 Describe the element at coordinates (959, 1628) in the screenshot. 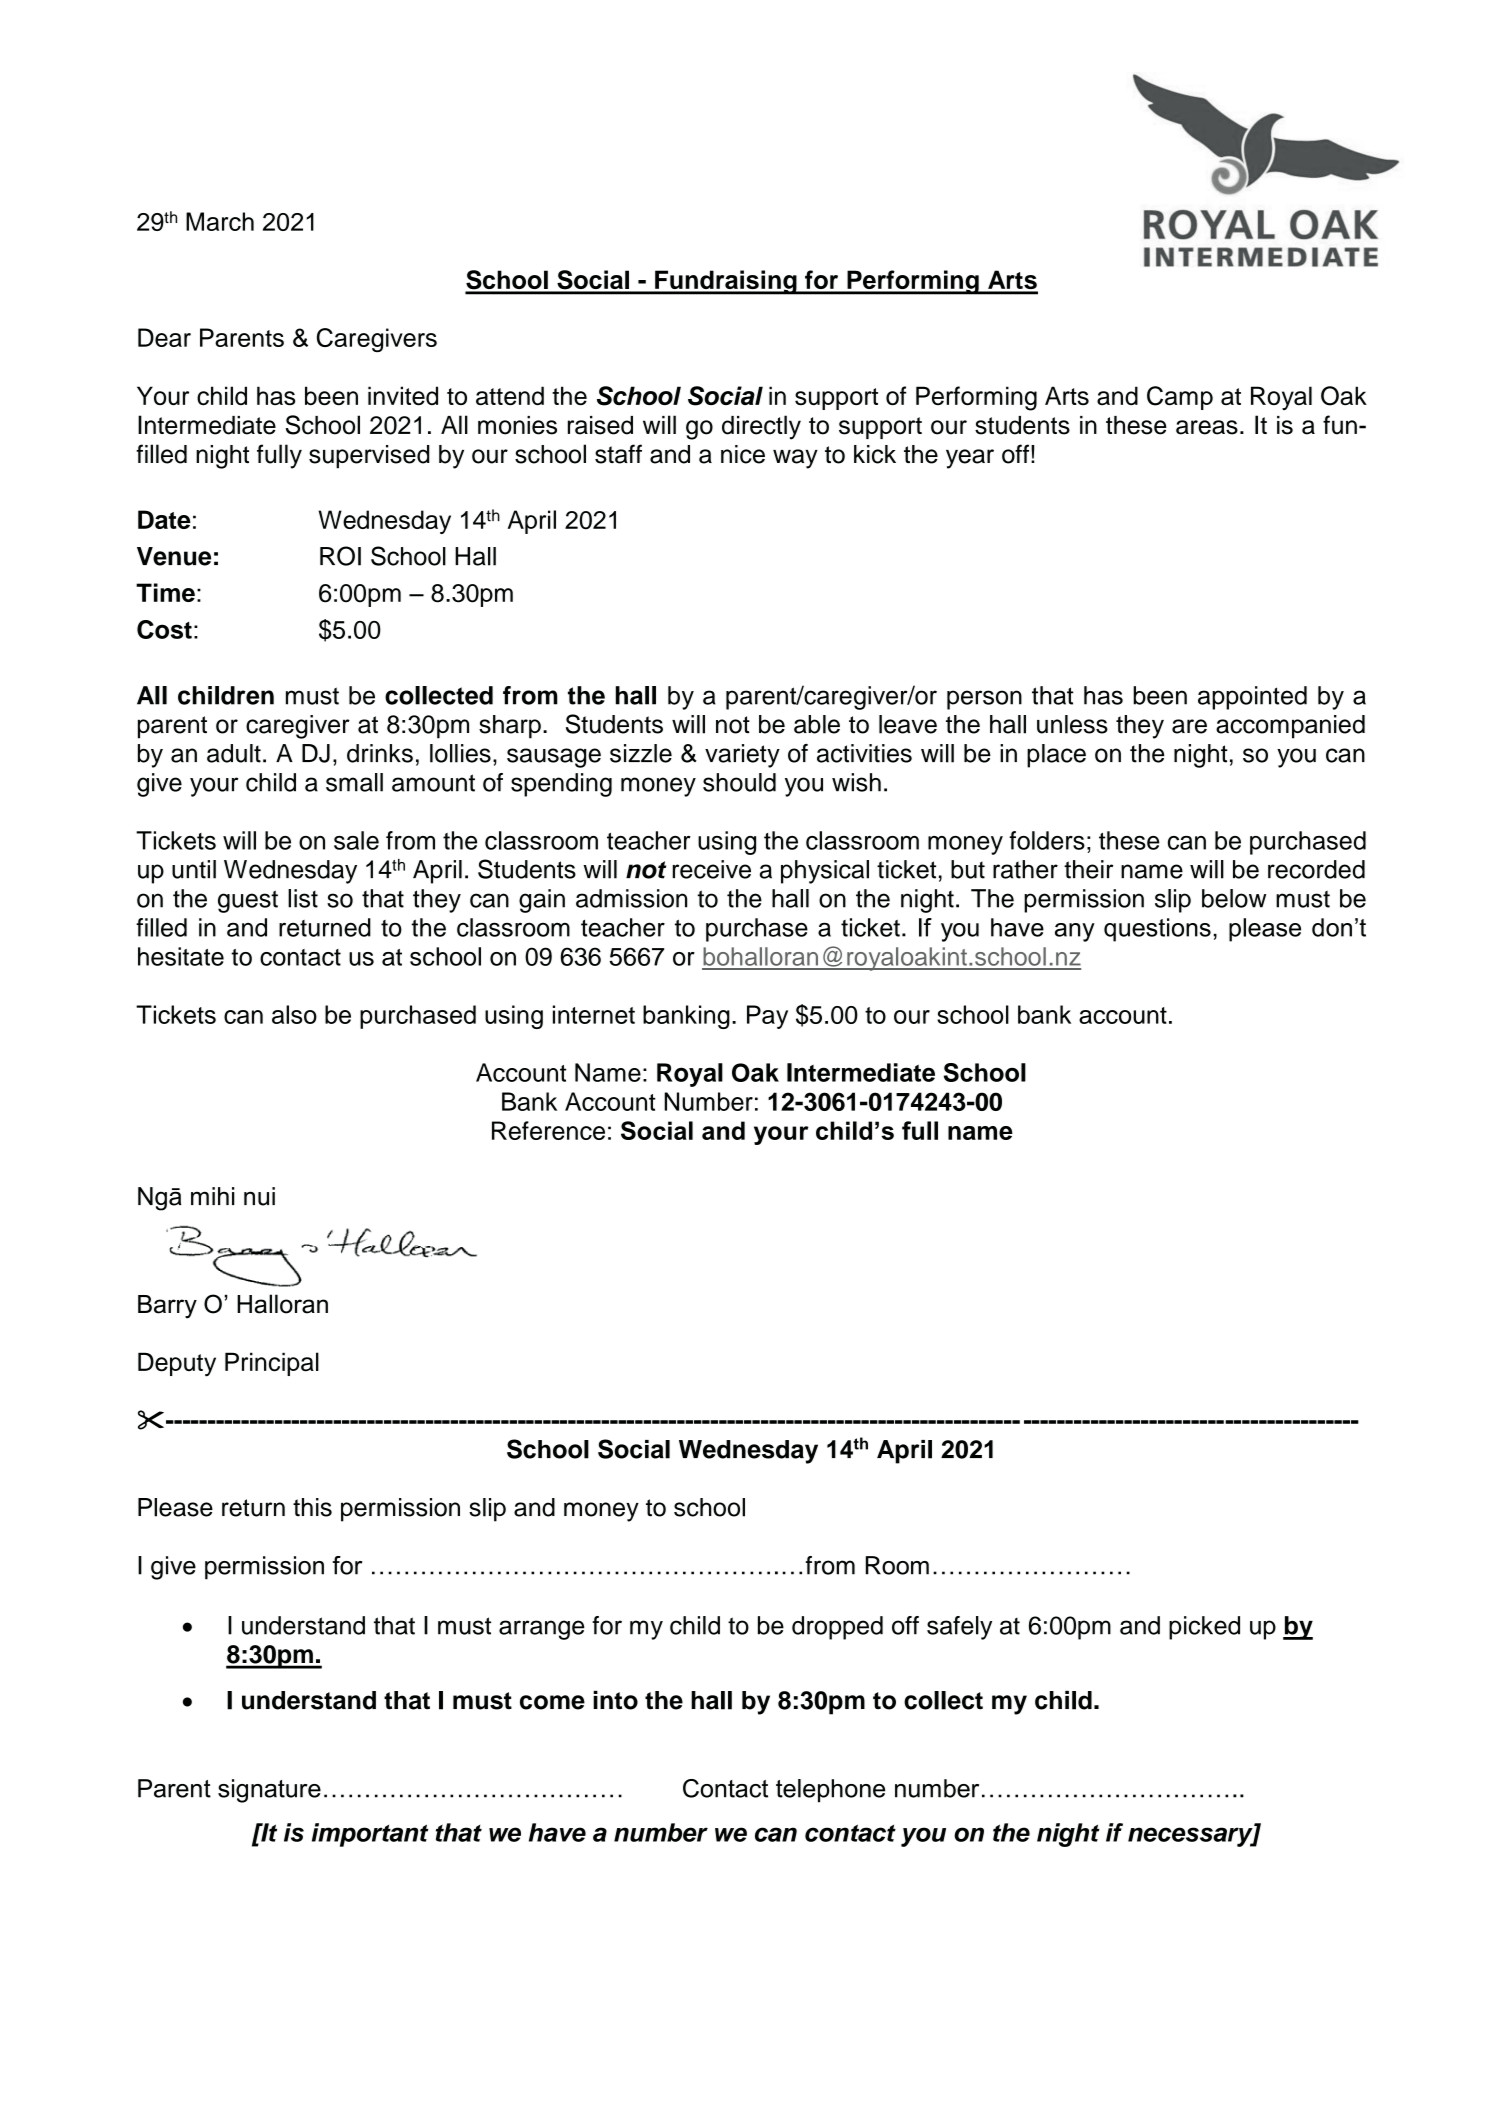

I see `safely` at that location.
